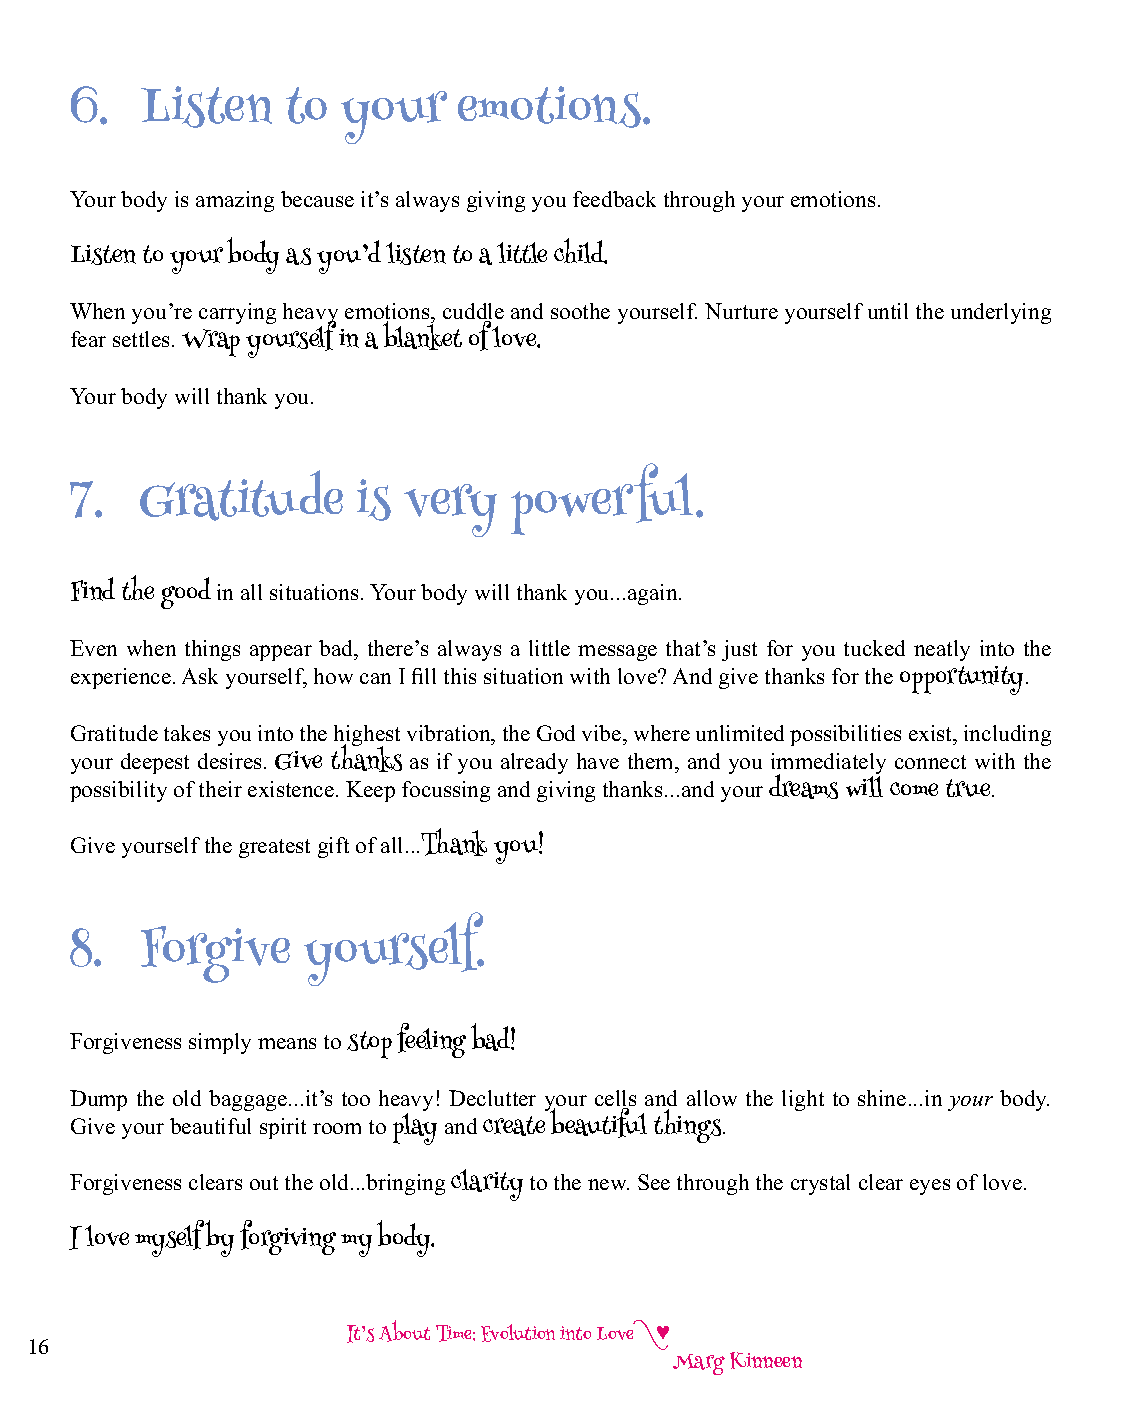 The width and height of the document is (1122, 1404). Describe the element at coordinates (803, 1100) in the document. I see `light` at that location.
